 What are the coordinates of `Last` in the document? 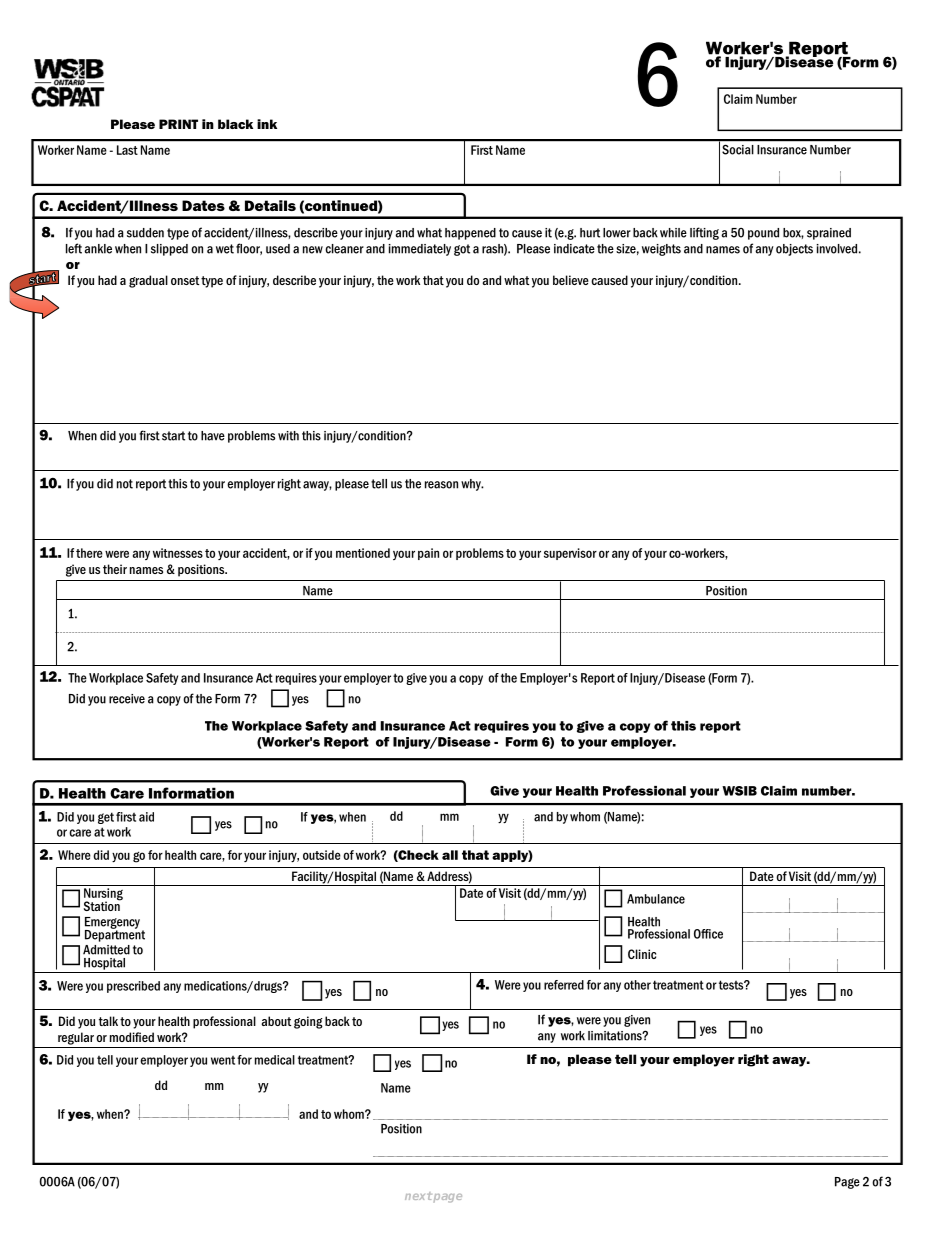 It's located at (127, 150).
